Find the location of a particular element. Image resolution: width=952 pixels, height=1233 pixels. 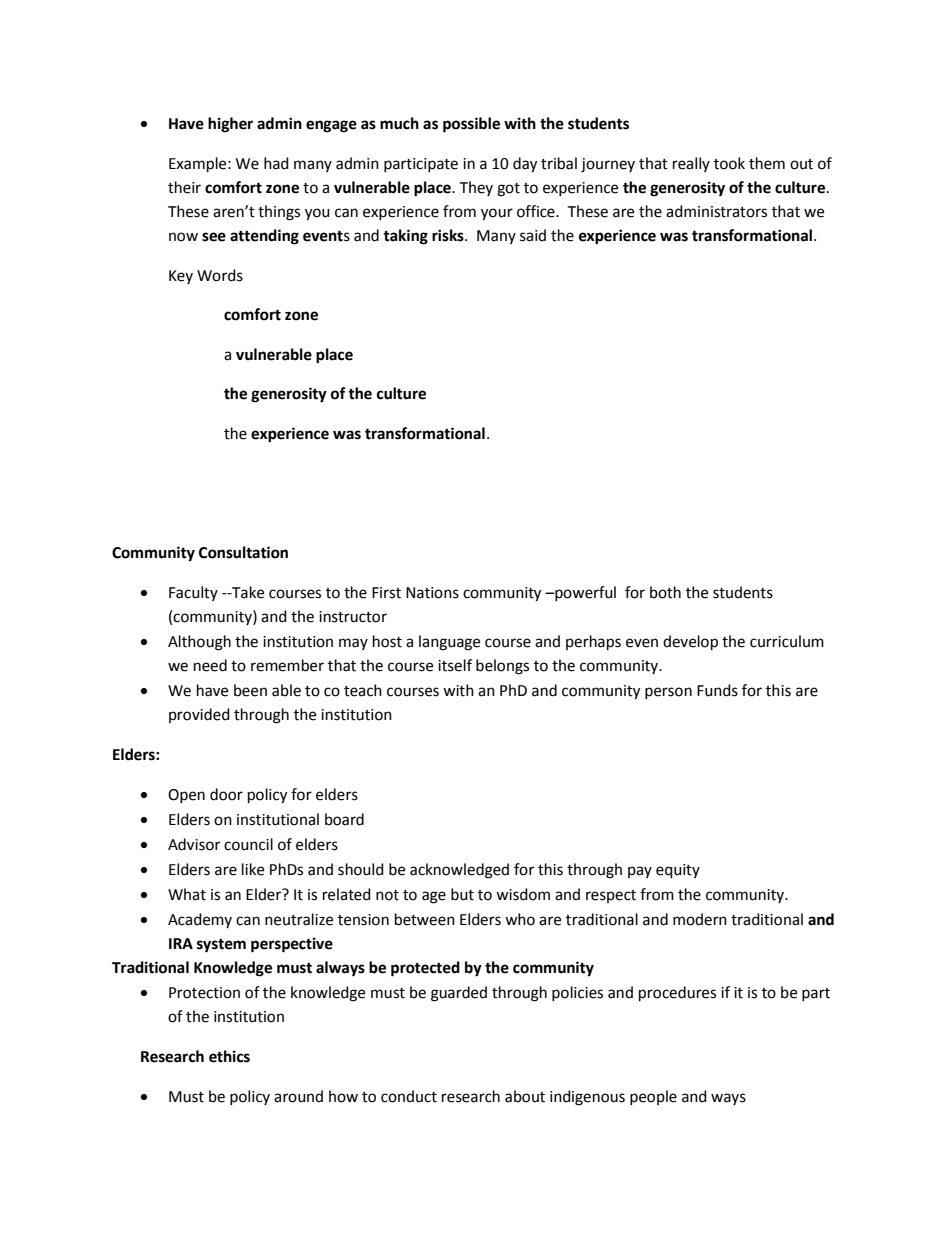

equity is located at coordinates (678, 871).
